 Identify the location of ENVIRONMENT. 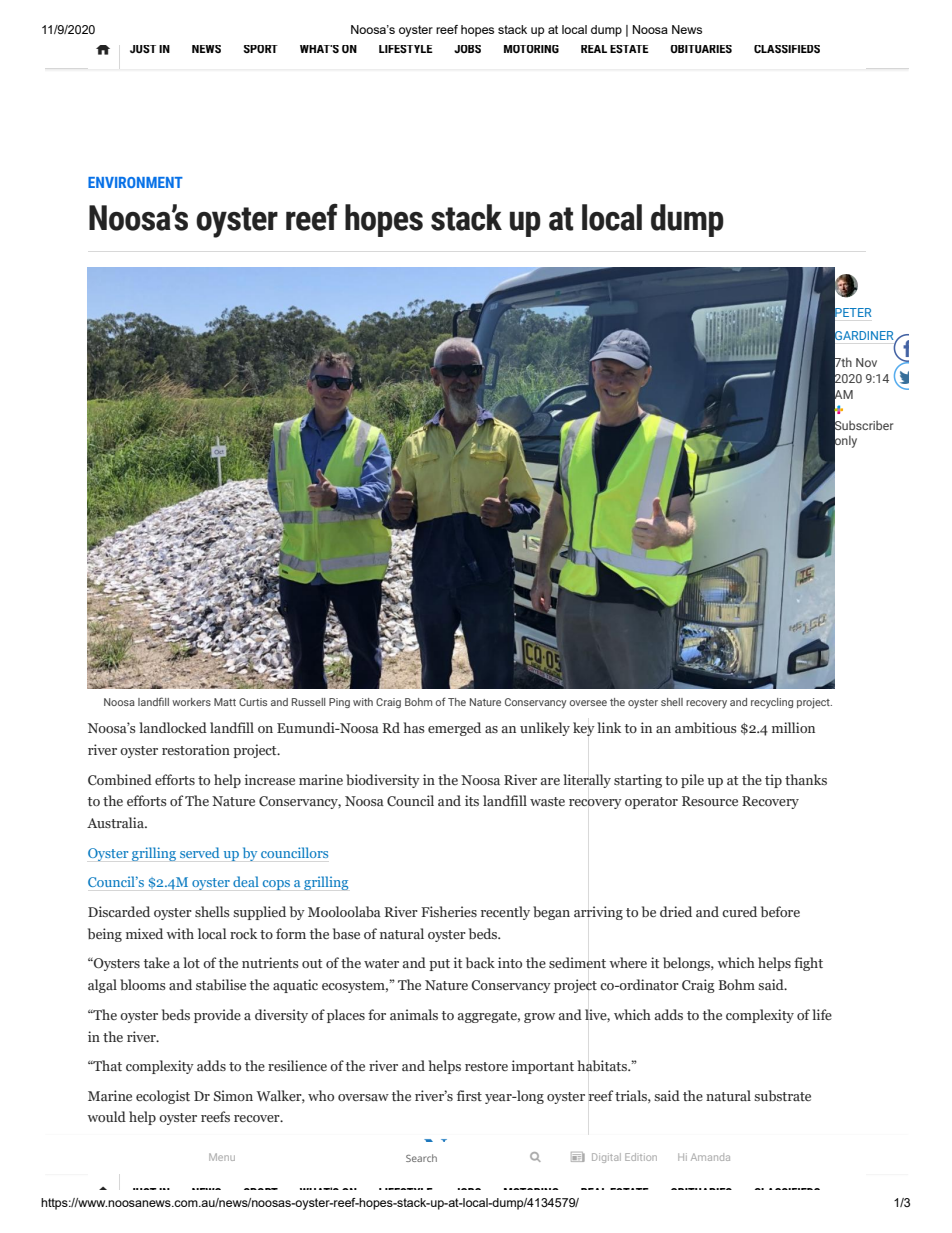
(135, 182).
